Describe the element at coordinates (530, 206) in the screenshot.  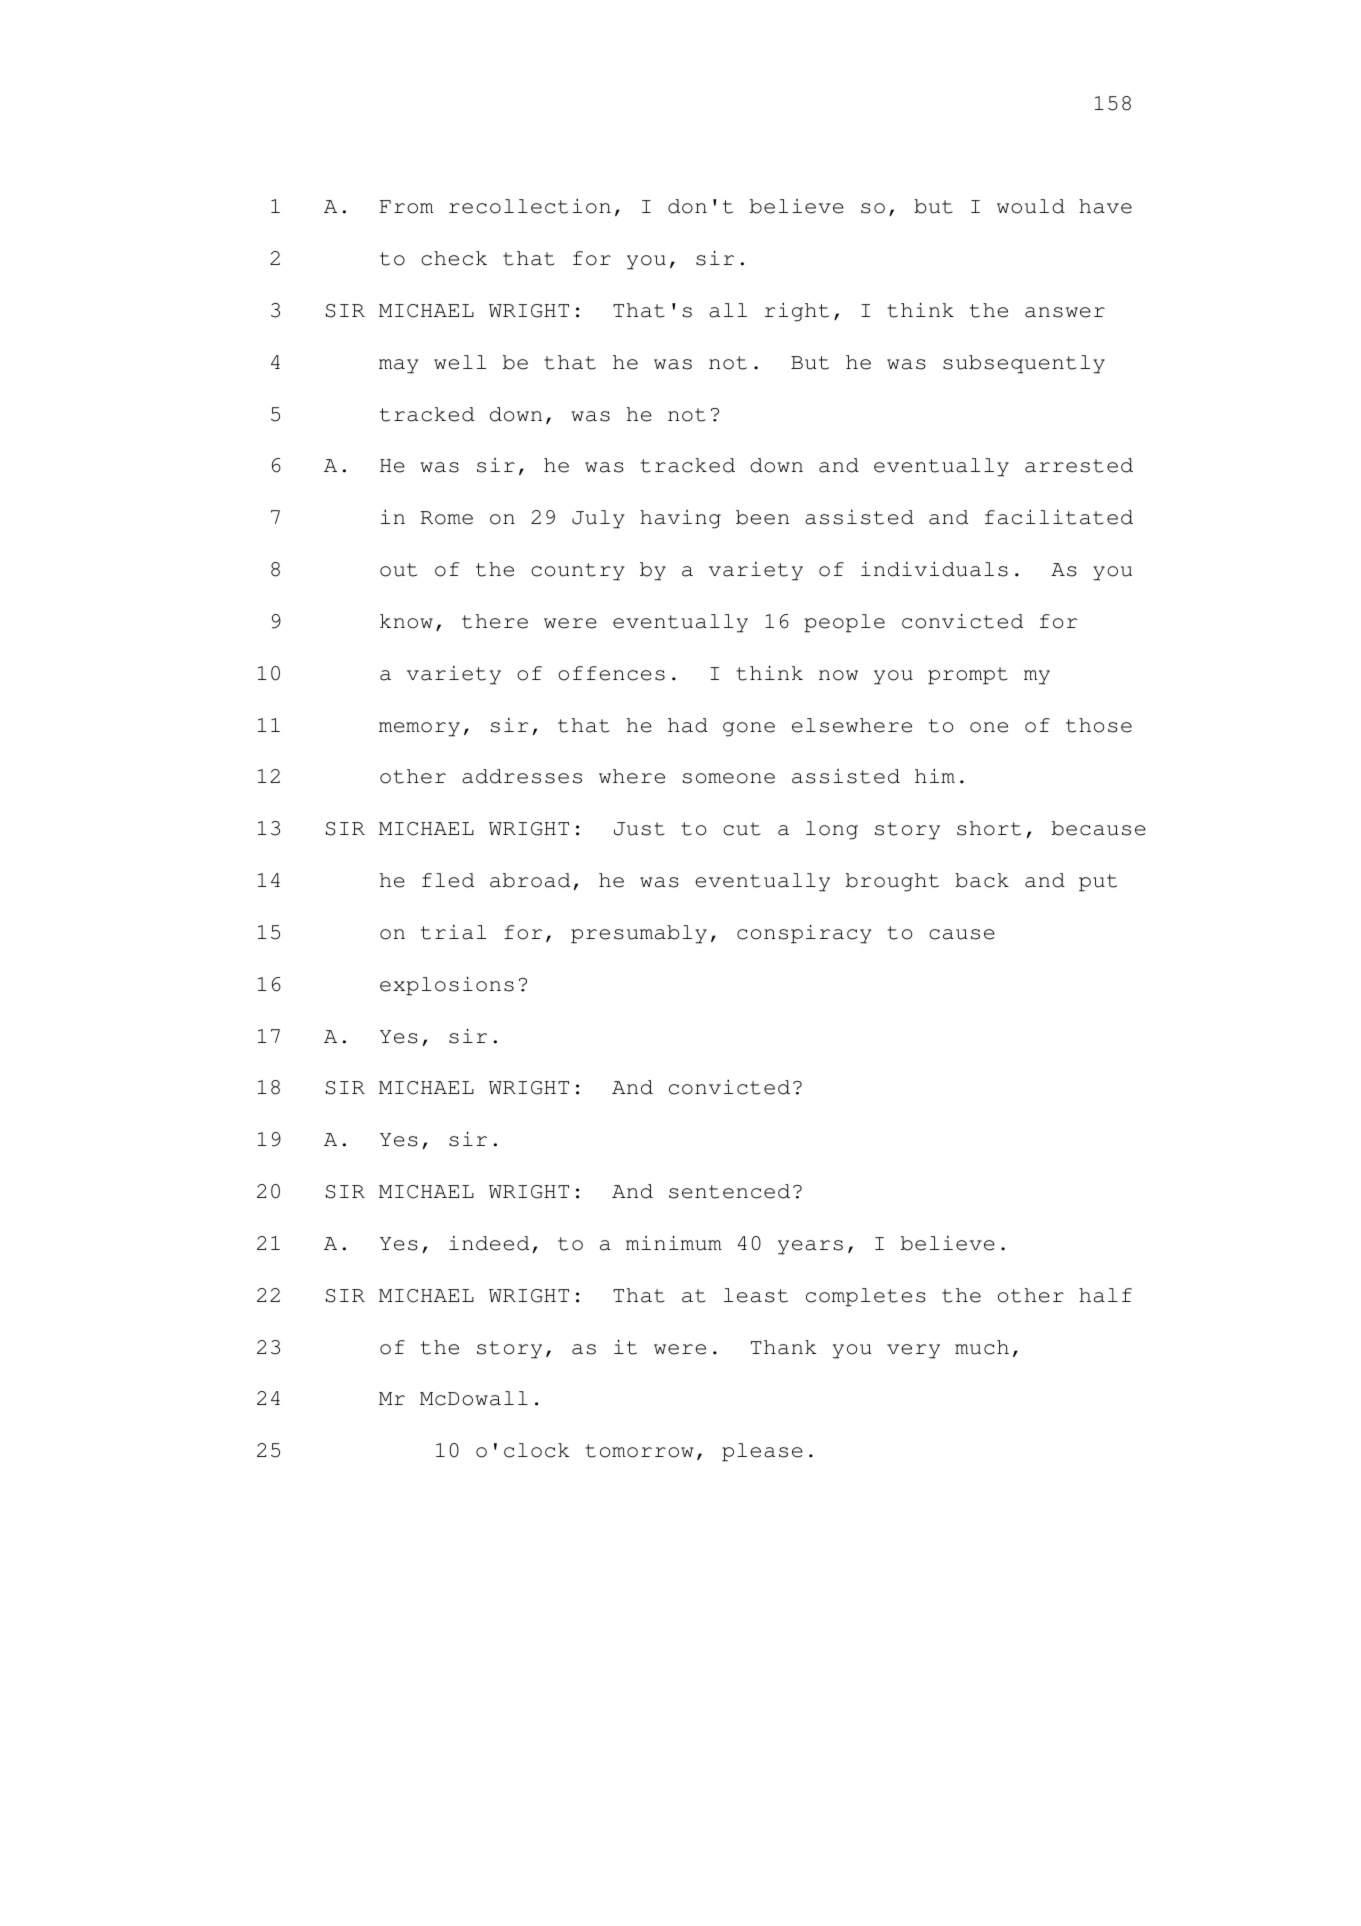
I see `recollection` at that location.
